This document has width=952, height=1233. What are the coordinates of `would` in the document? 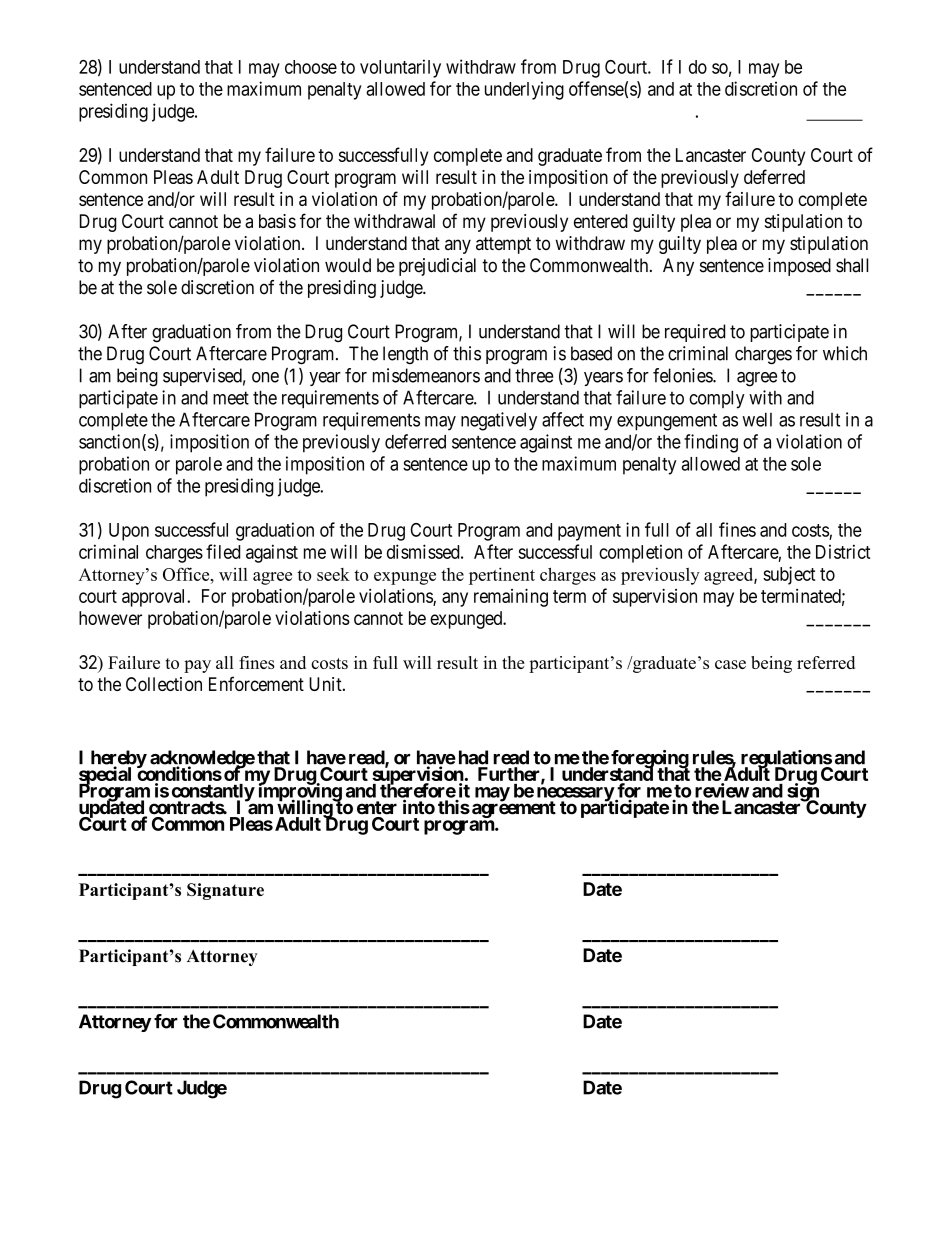 It's located at (348, 265).
